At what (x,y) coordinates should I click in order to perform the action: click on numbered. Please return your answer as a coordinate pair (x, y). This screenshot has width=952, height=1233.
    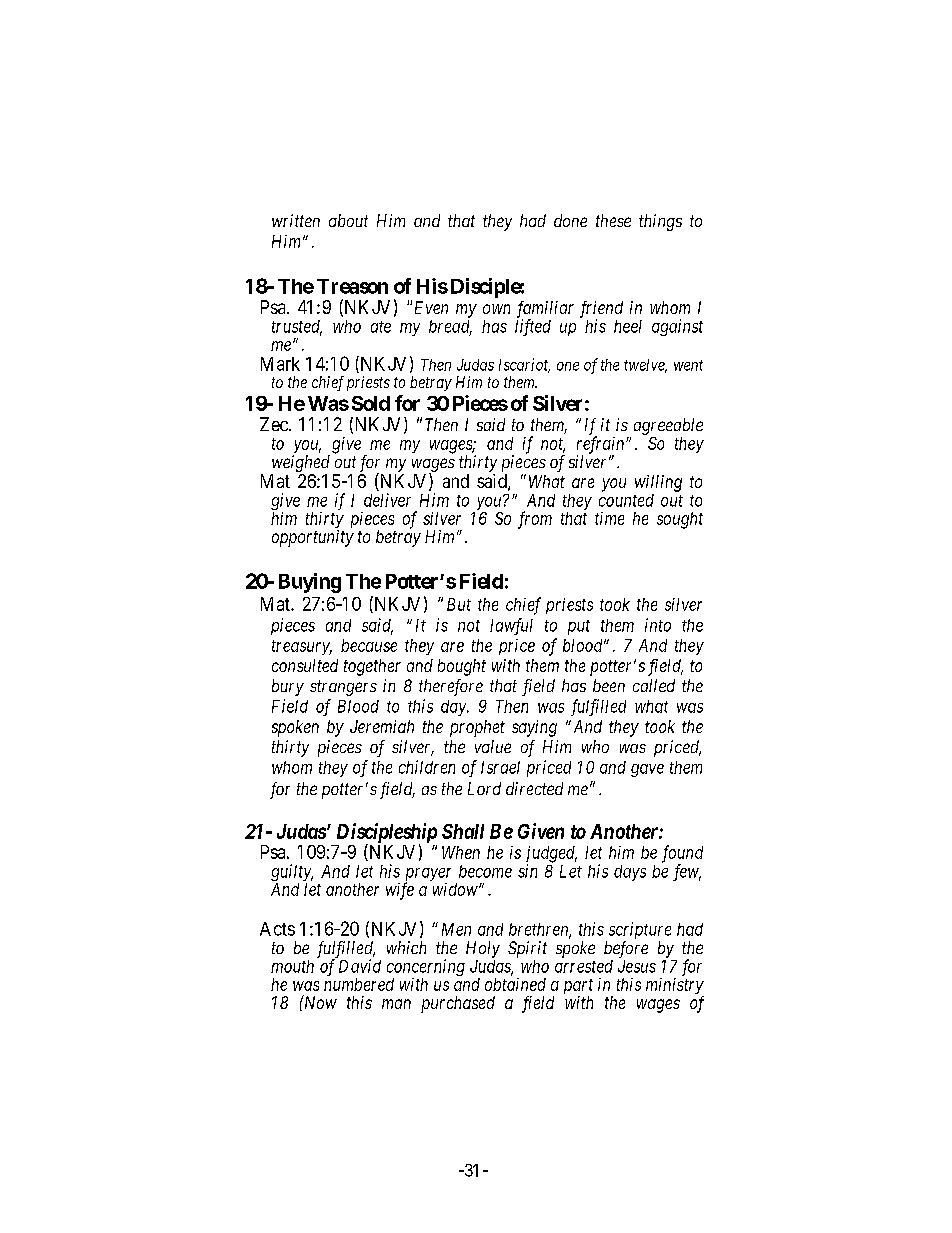
    Looking at the image, I should click on (359, 984).
